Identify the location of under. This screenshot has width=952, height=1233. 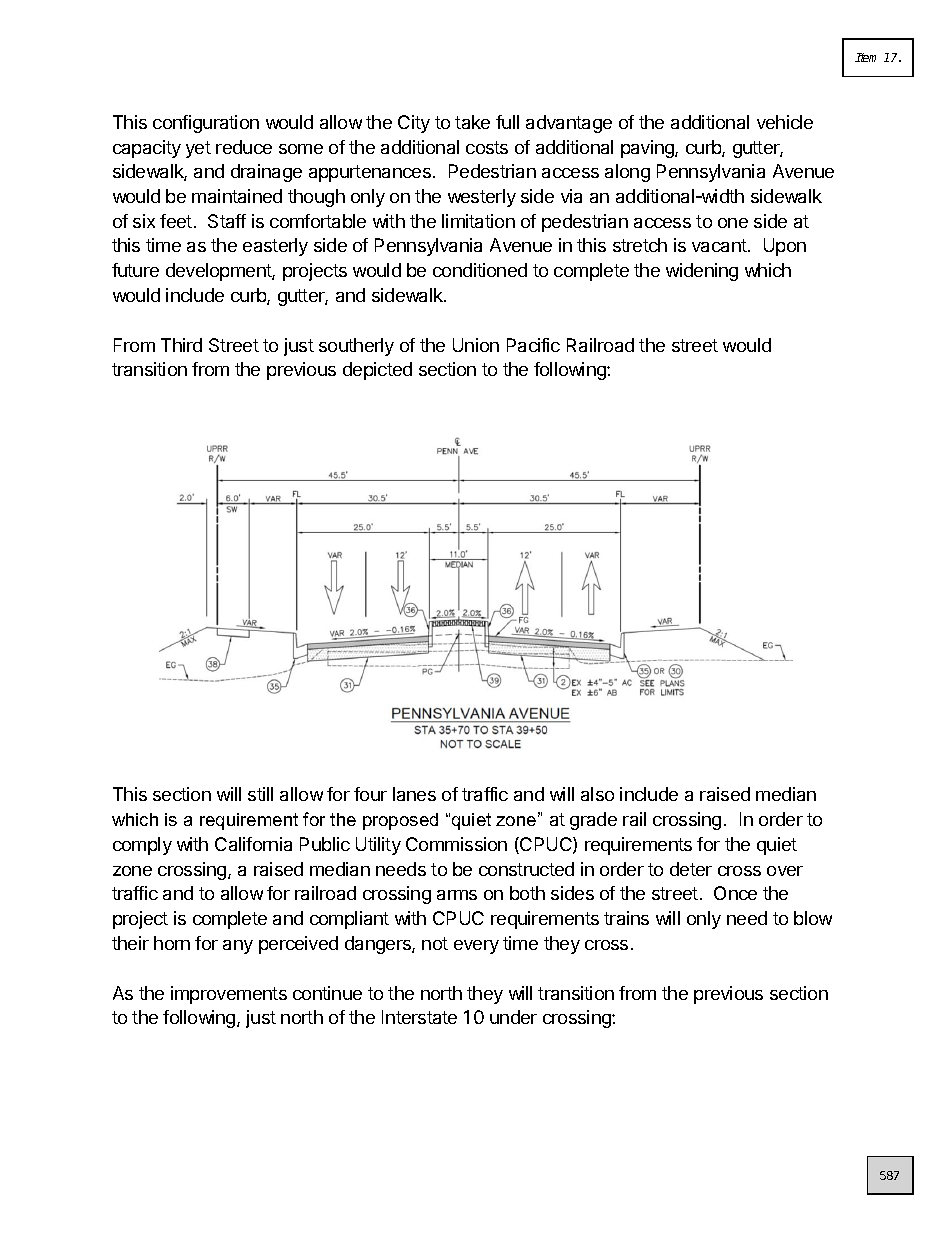
(513, 1017).
